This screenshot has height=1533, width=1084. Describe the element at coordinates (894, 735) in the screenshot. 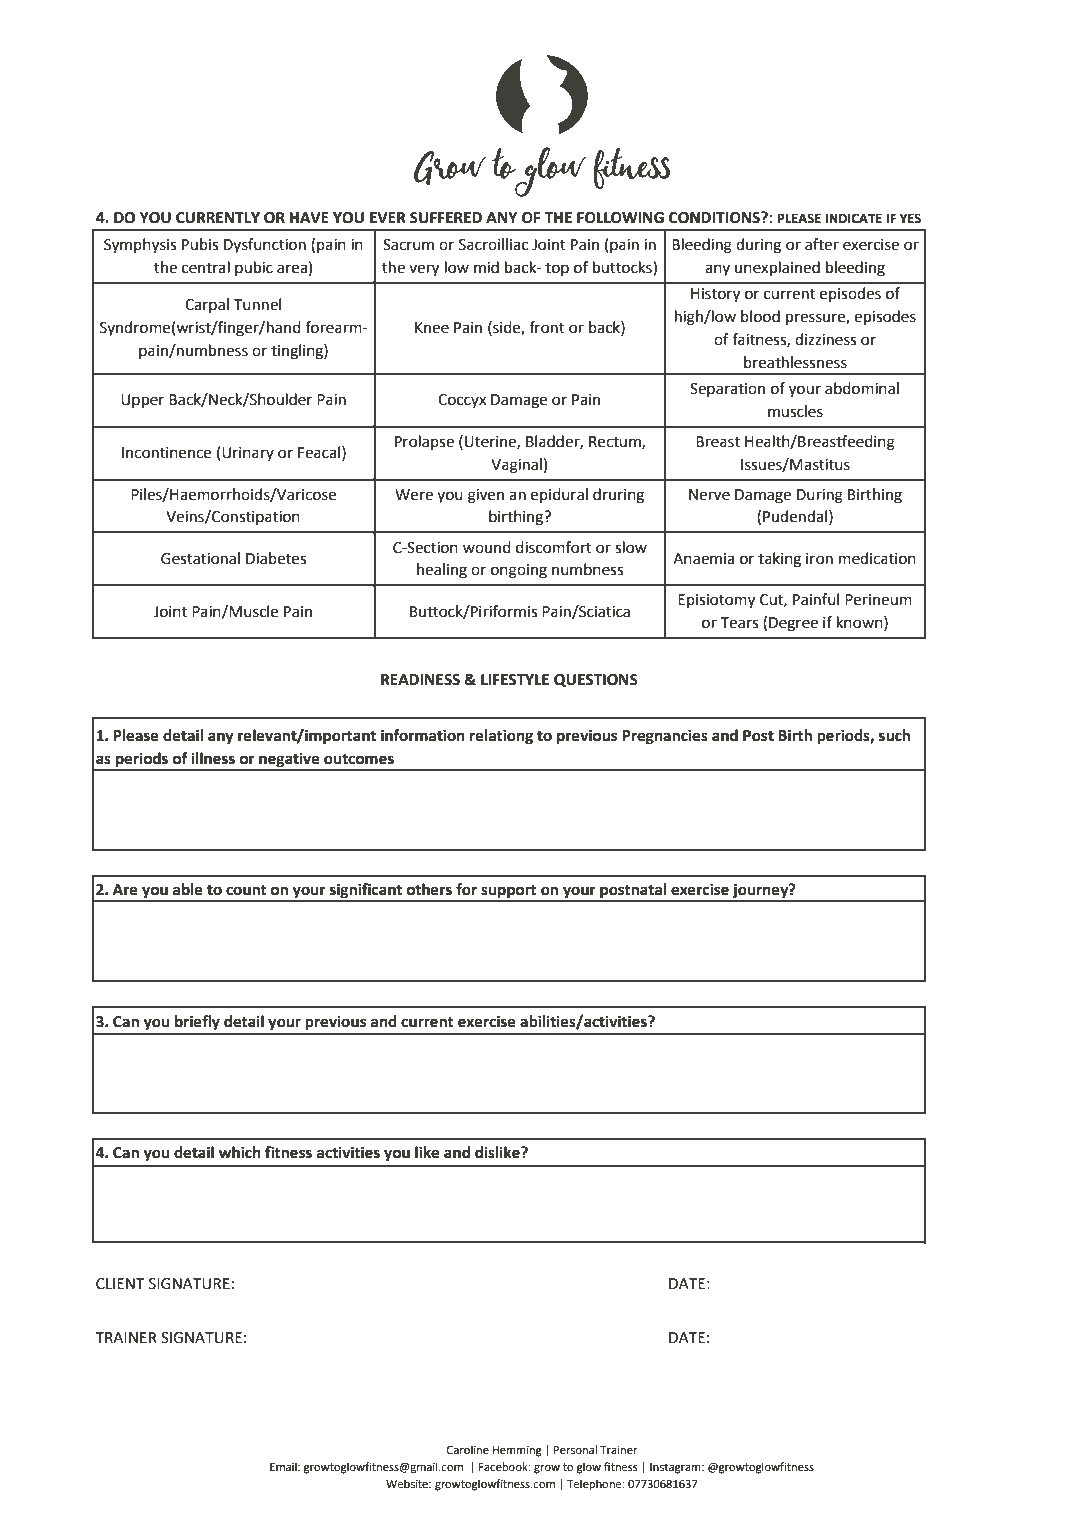

I see `such` at that location.
